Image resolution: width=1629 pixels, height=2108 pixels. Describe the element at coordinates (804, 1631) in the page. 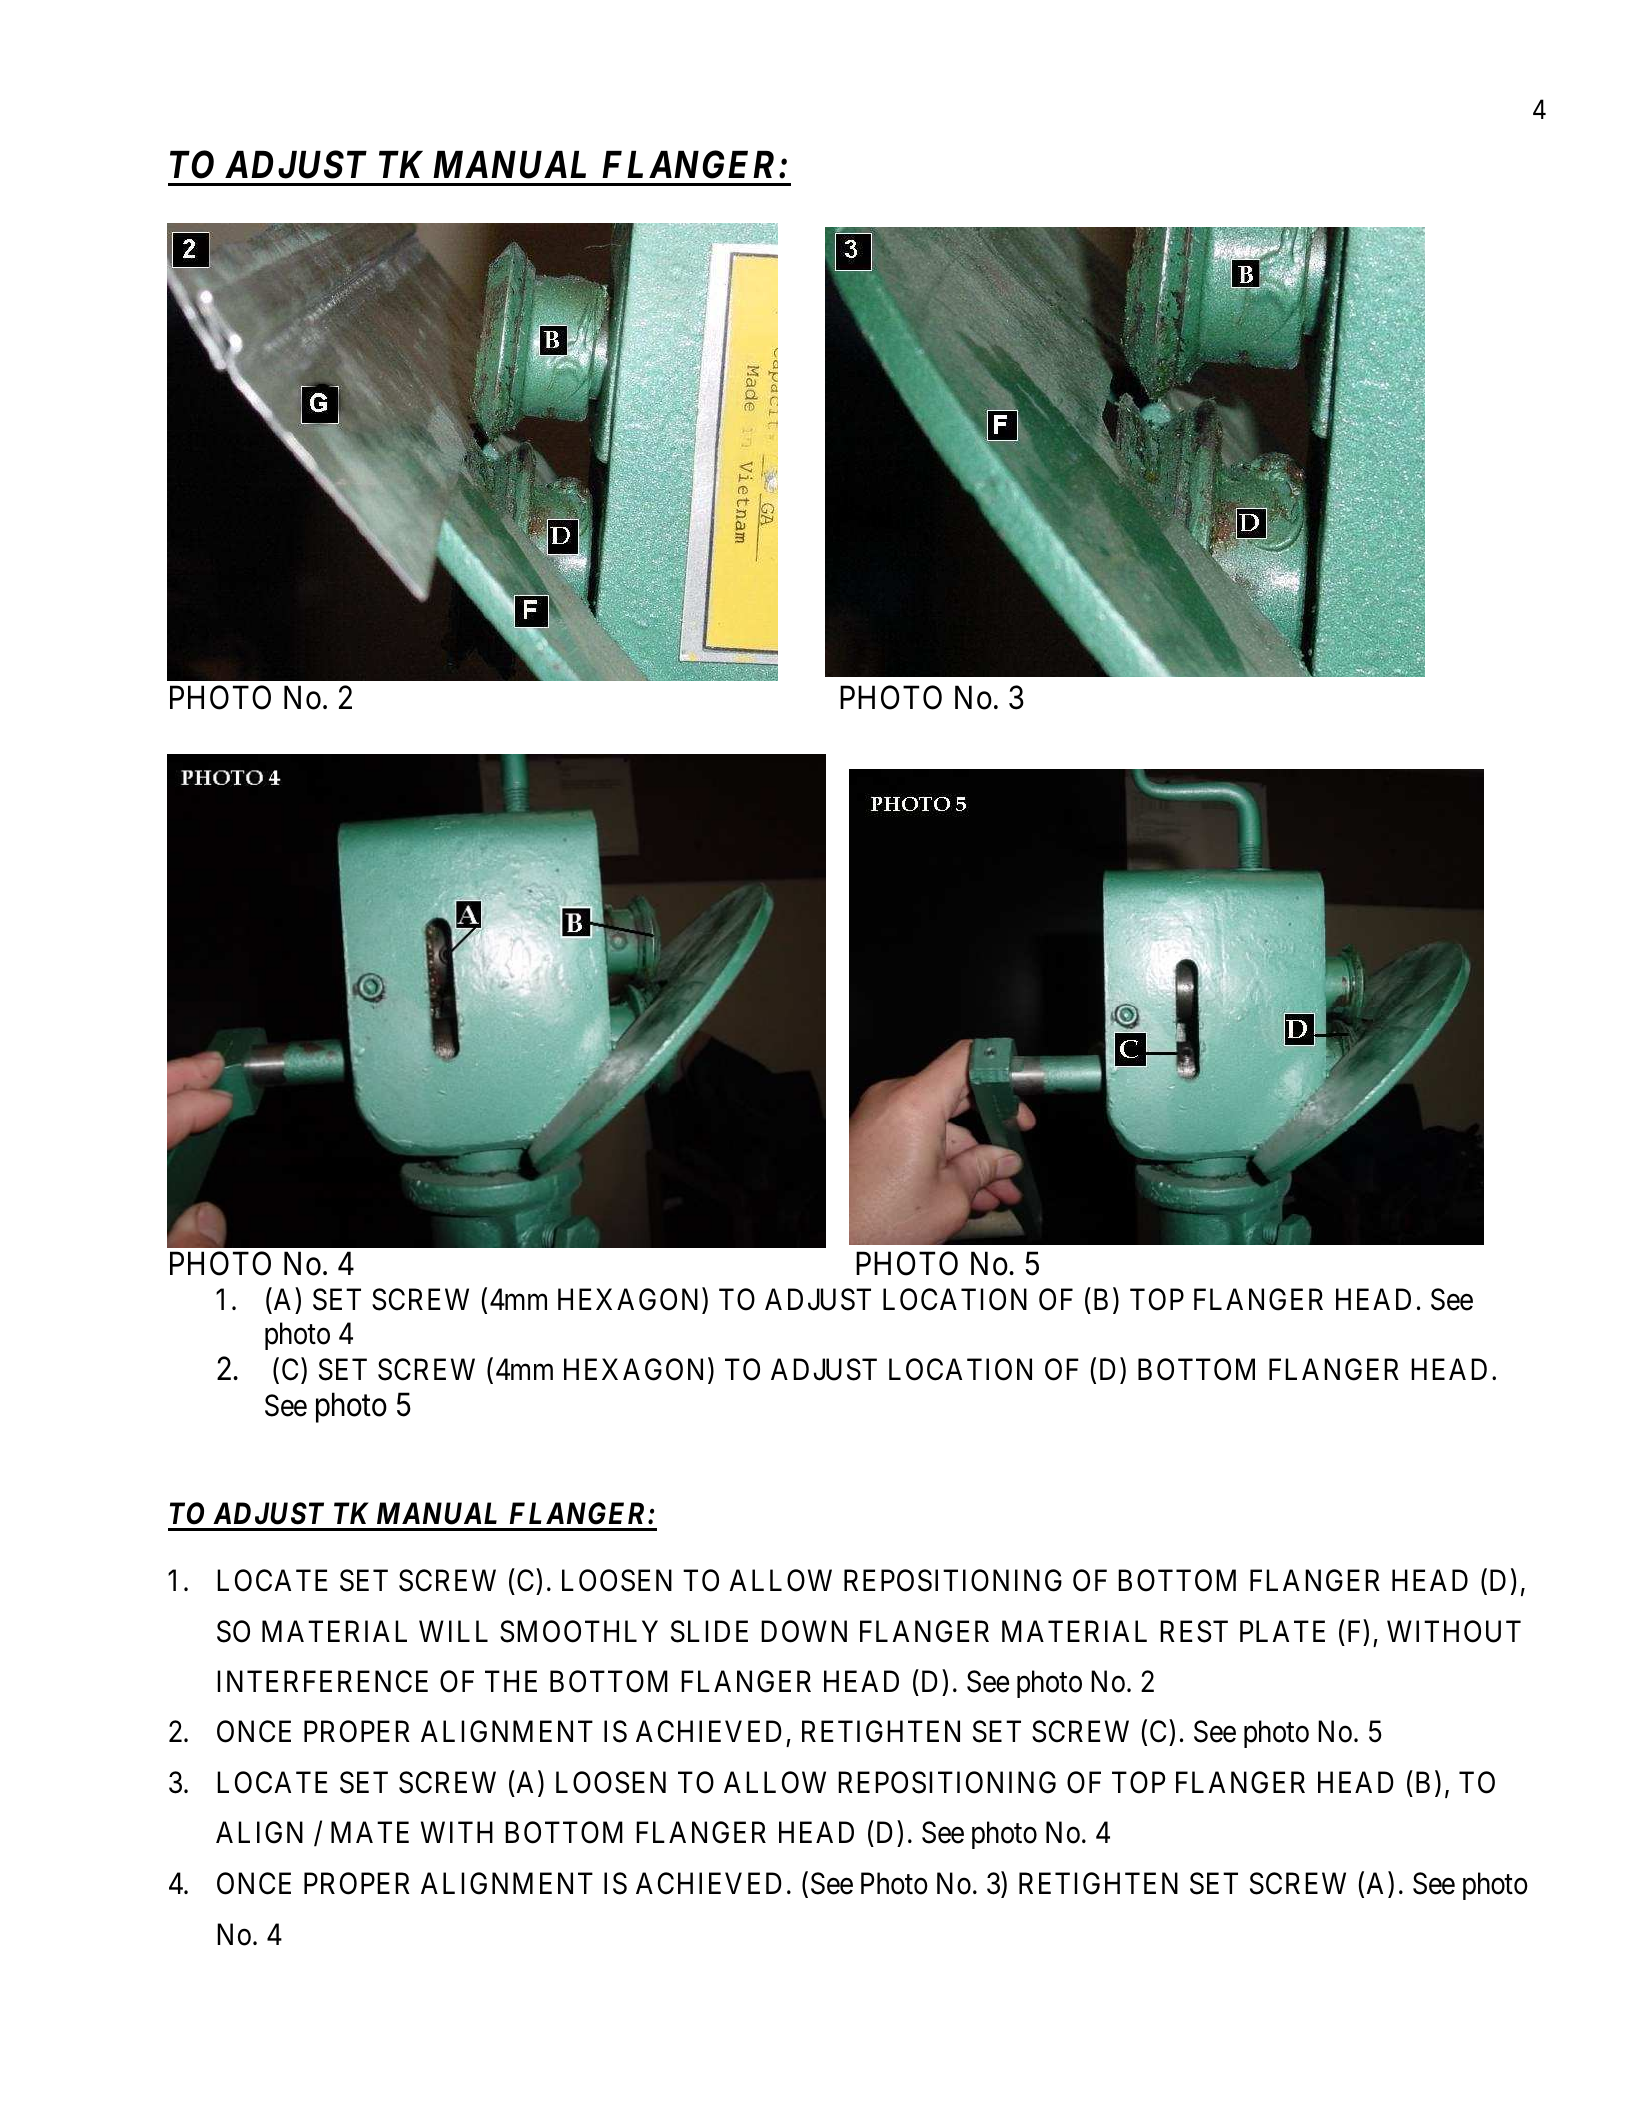

I see `DOWN` at that location.
